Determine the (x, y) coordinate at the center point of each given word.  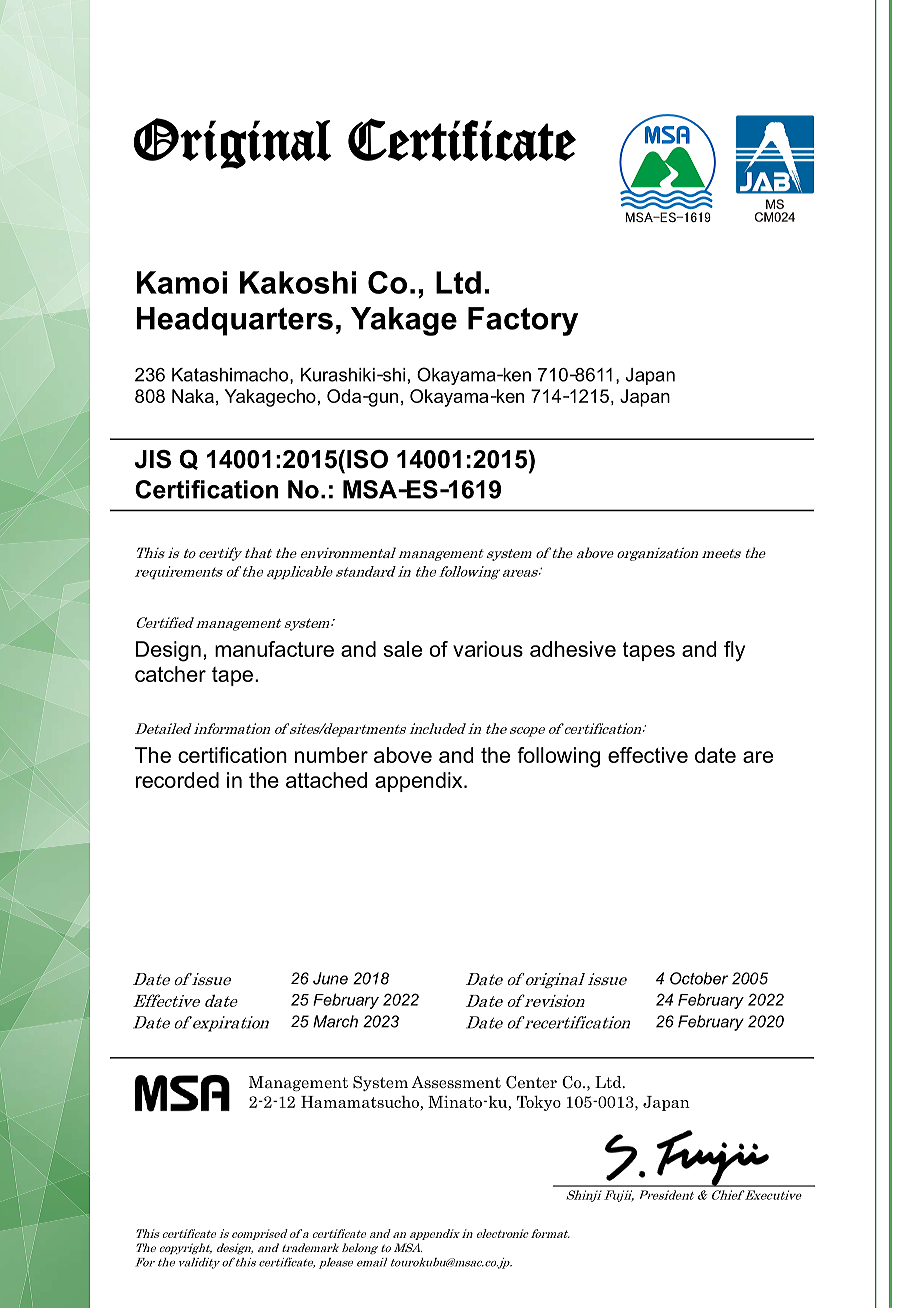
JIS (153, 459)
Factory (523, 321)
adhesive (573, 649)
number (331, 755)
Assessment (456, 1082)
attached (326, 780)
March (335, 1021)
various (488, 649)
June (330, 978)
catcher (170, 674)
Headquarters (234, 321)
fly (734, 651)
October (699, 978)
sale (403, 649)
